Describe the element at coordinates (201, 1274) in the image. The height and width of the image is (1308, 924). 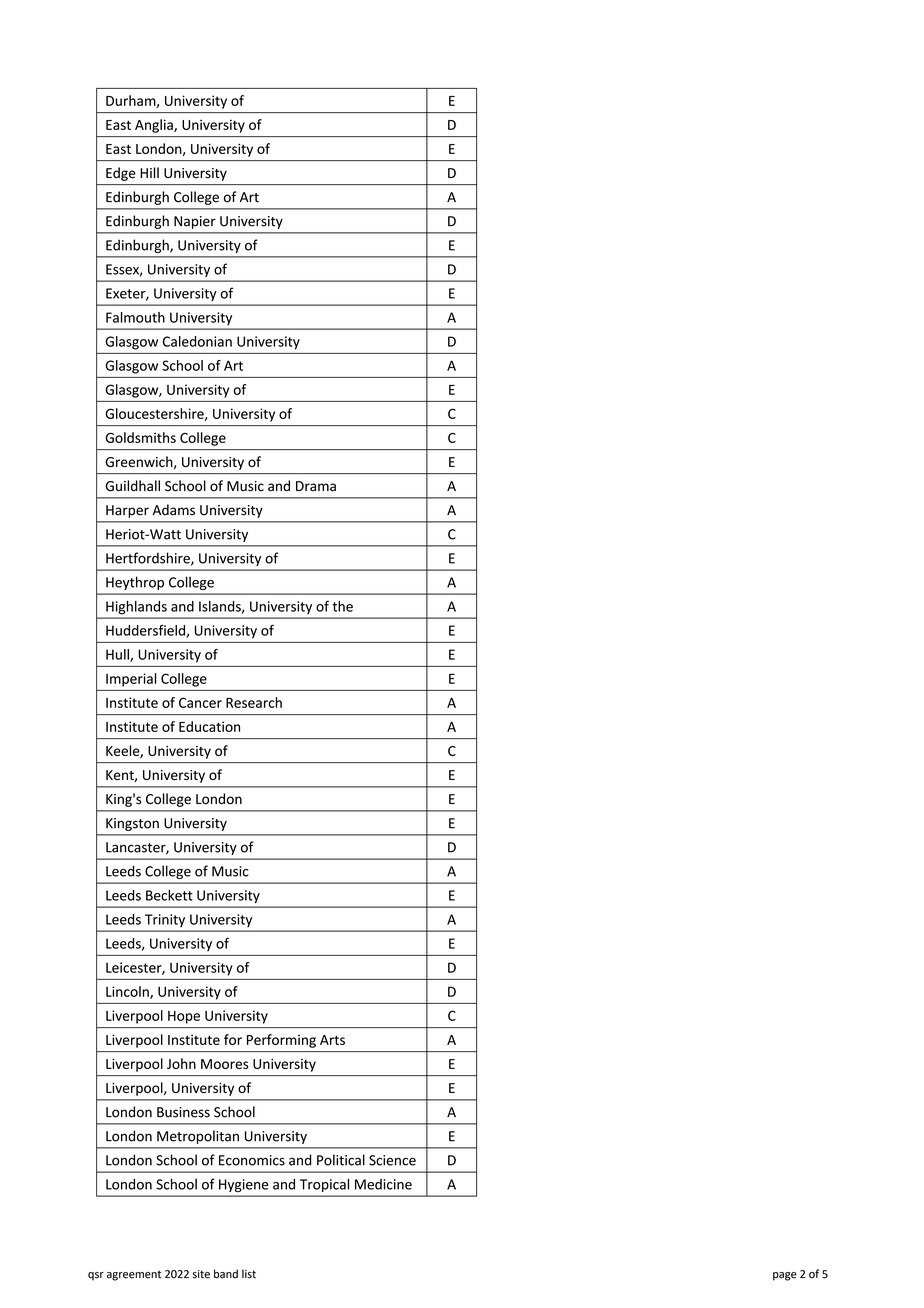
I see `site` at that location.
